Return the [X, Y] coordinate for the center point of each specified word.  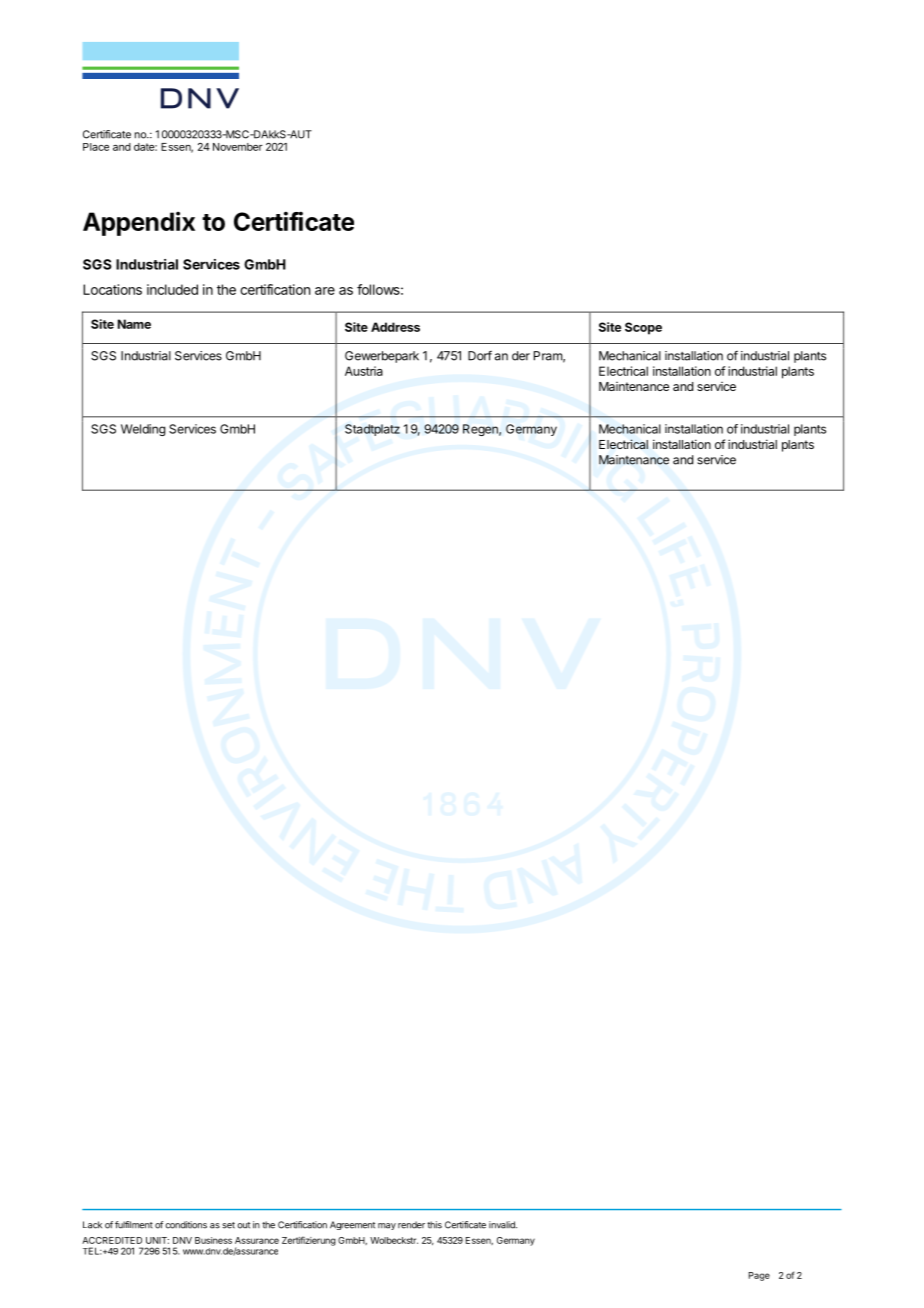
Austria [364, 371]
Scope [643, 328]
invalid [503, 1225]
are [325, 291]
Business [213, 1240]
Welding [143, 430]
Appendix [139, 223]
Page [759, 1276]
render [411, 1225]
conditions [186, 1225]
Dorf [480, 356]
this [434, 1225]
